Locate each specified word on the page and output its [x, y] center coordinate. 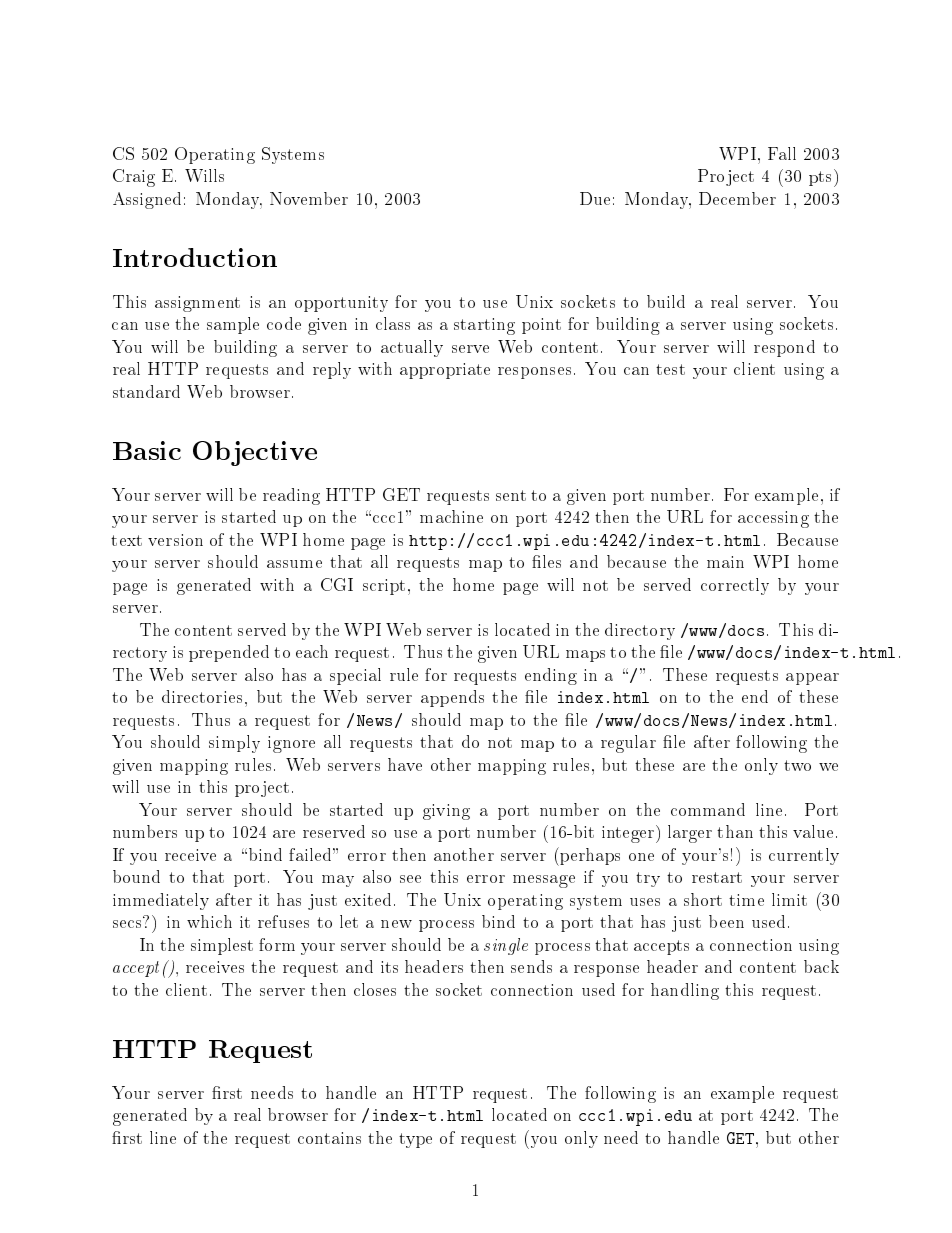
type [415, 1140]
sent [511, 495]
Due [595, 198]
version [175, 540]
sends [531, 966]
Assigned [147, 200]
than [735, 831]
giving [446, 812]
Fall [782, 153]
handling [685, 991]
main [725, 562]
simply [234, 744]
